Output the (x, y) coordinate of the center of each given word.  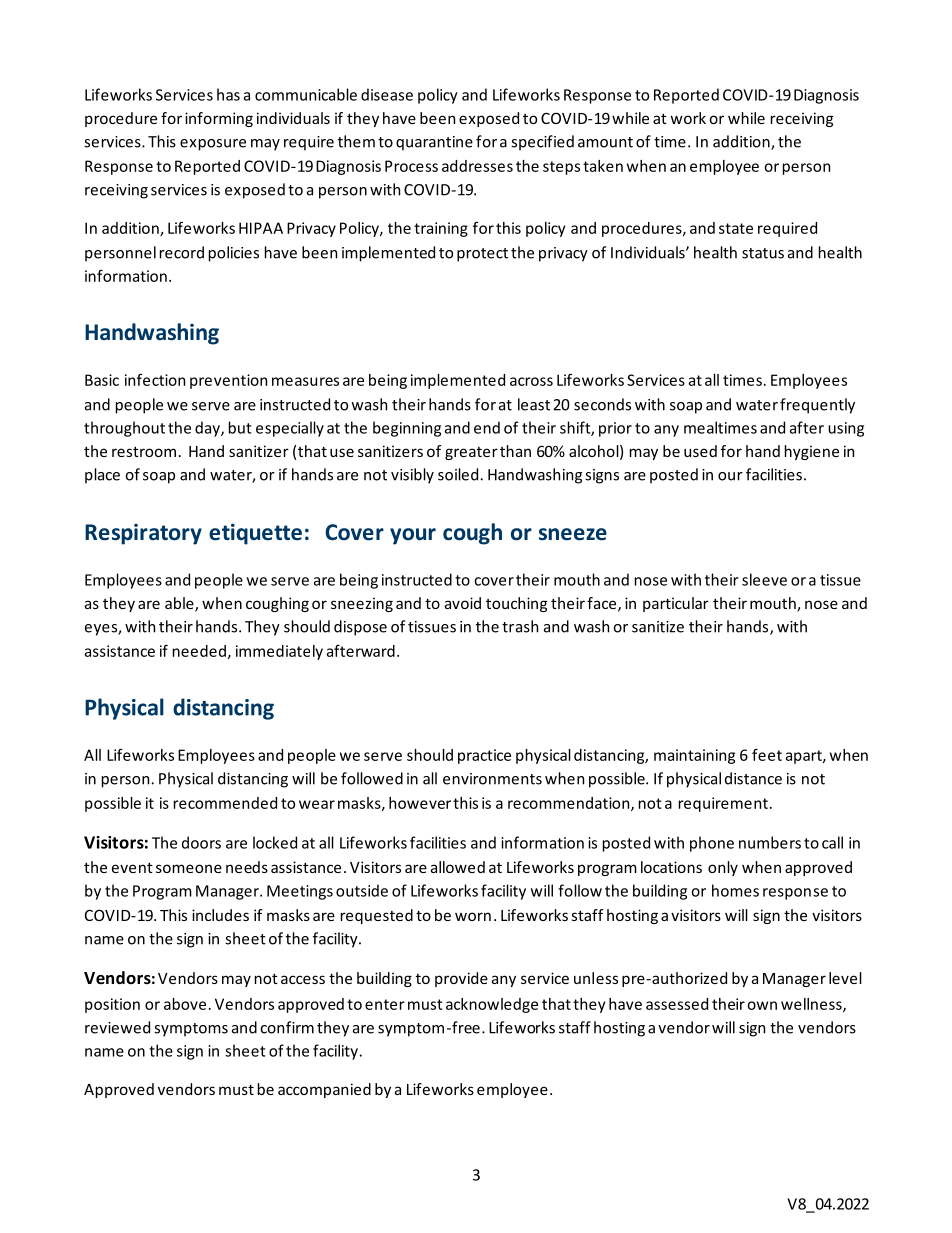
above (185, 1004)
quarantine (434, 143)
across (531, 381)
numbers (770, 842)
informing (219, 119)
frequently (817, 406)
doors (201, 842)
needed (199, 651)
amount (605, 142)
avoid (463, 603)
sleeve (764, 579)
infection (155, 380)
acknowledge (492, 1005)
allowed (458, 867)
